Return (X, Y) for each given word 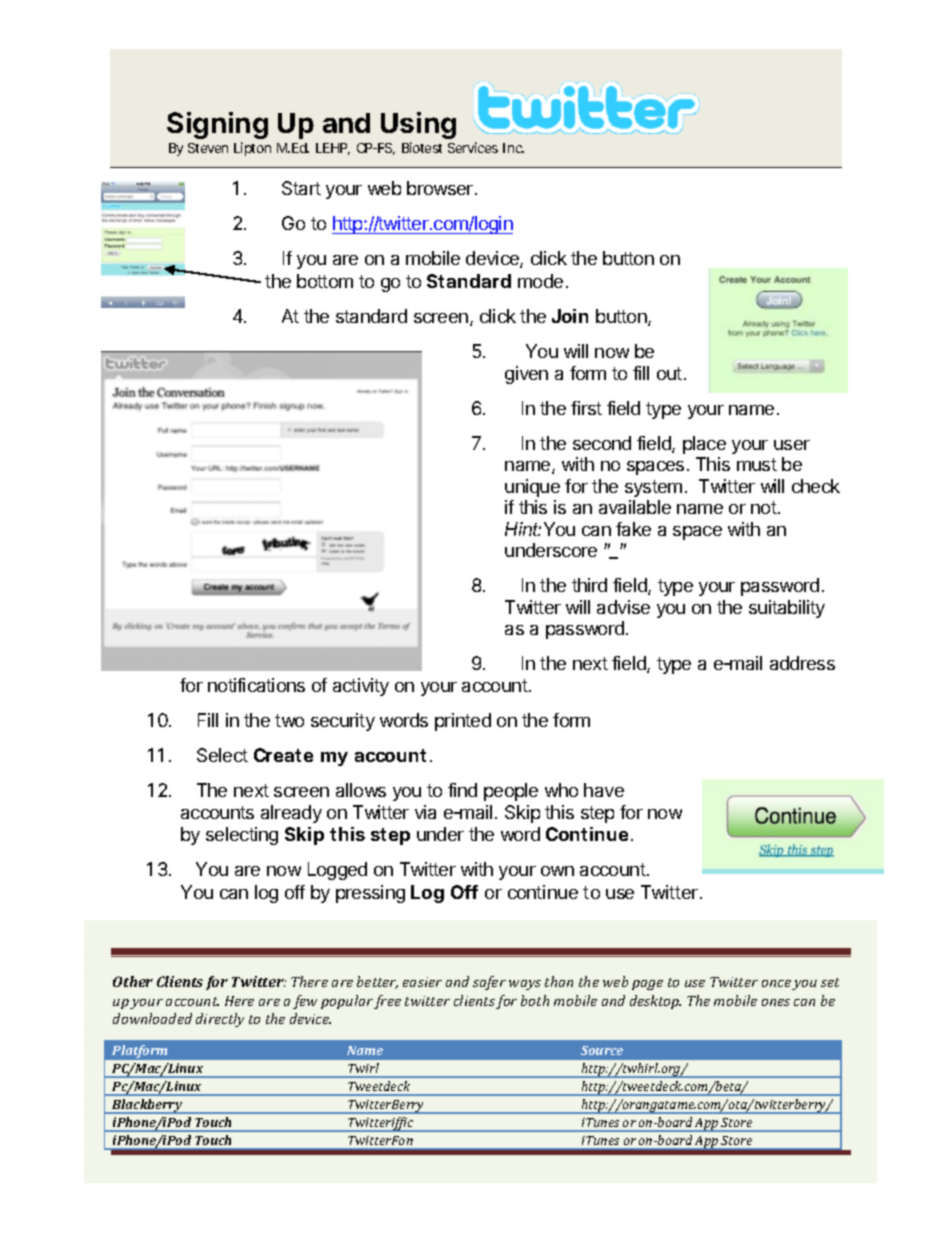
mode (540, 281)
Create (283, 755)
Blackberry (147, 1106)
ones (776, 1002)
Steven (208, 148)
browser (441, 188)
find (462, 790)
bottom (325, 281)
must (757, 464)
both (535, 1000)
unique (532, 488)
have (604, 790)
